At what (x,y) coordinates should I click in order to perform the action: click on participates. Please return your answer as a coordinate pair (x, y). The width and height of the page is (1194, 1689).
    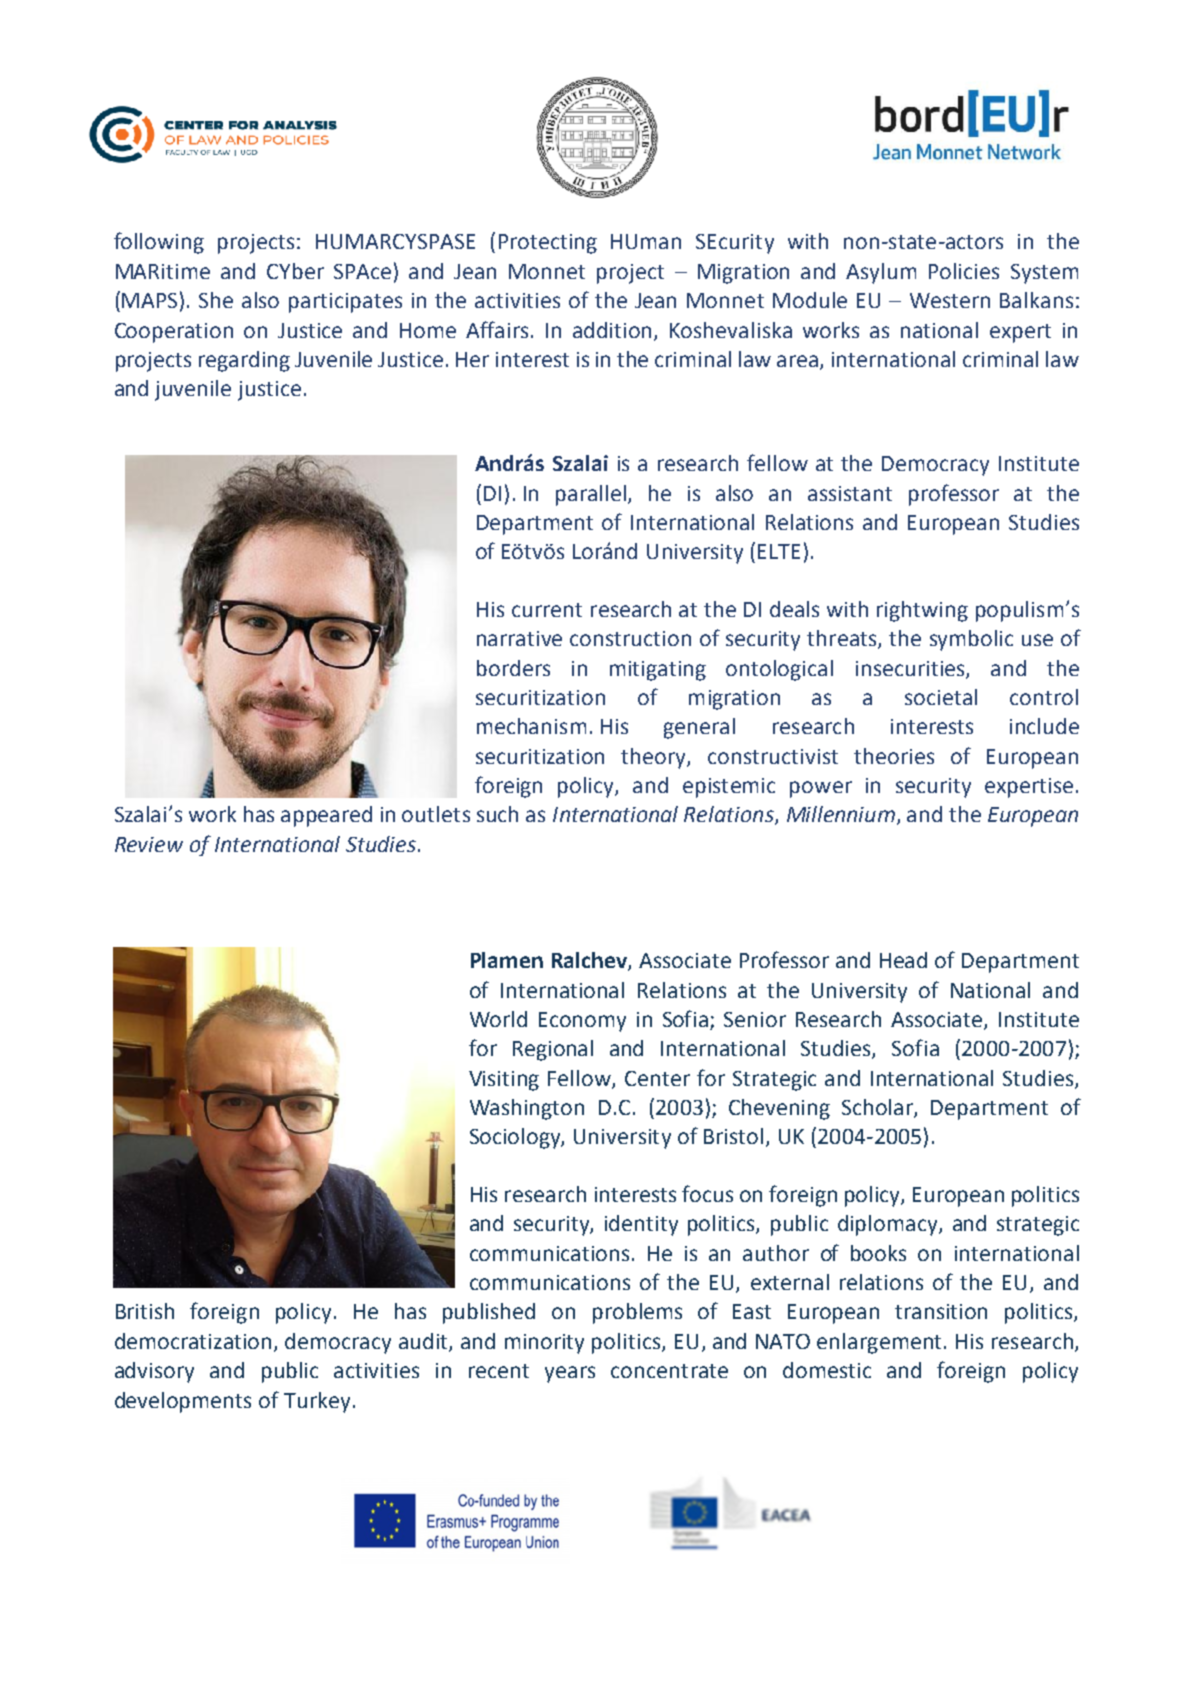
    Looking at the image, I should click on (345, 303).
